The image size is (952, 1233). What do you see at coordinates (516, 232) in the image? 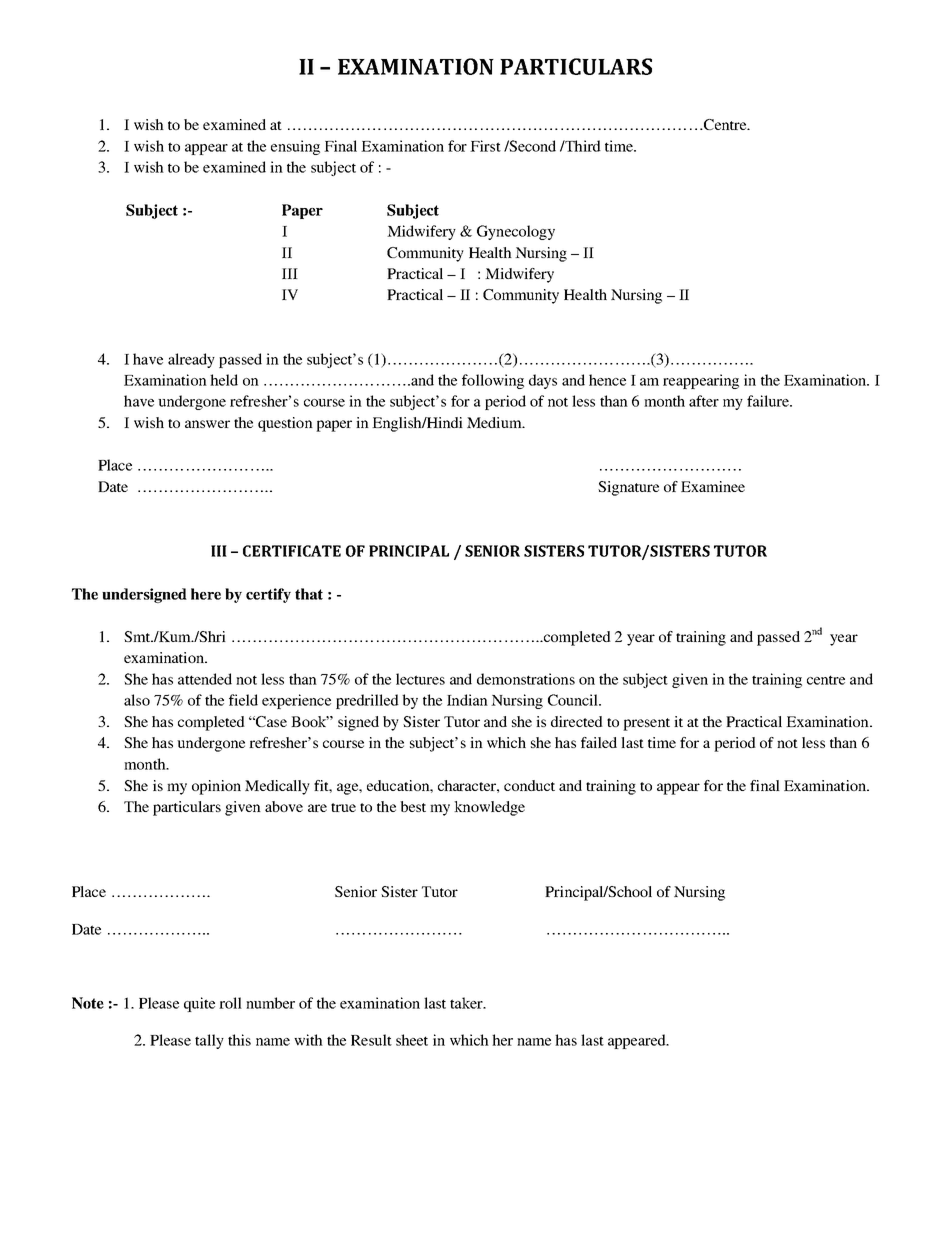
I see `Gynecology` at bounding box center [516, 232].
